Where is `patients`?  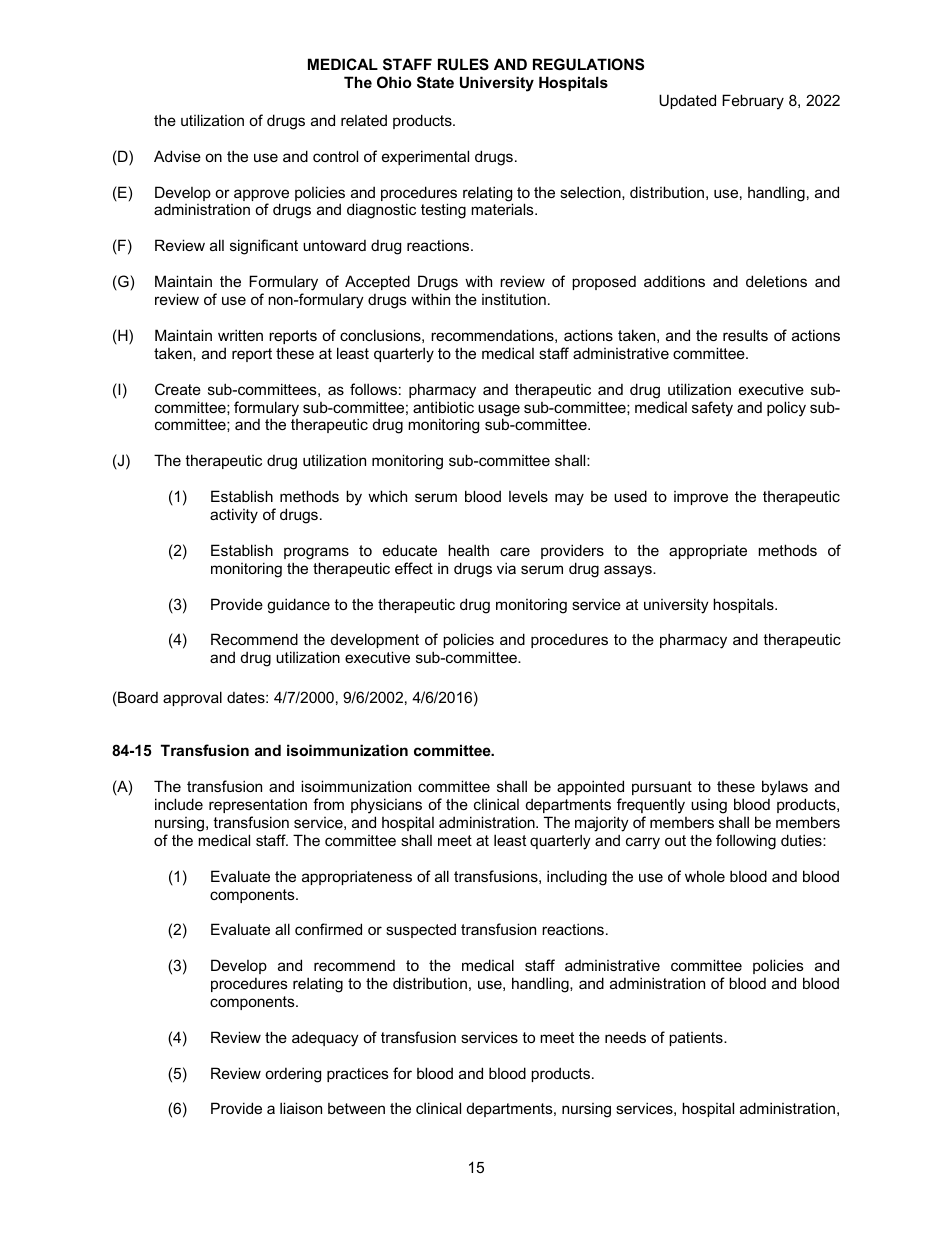 patients is located at coordinates (697, 1039).
